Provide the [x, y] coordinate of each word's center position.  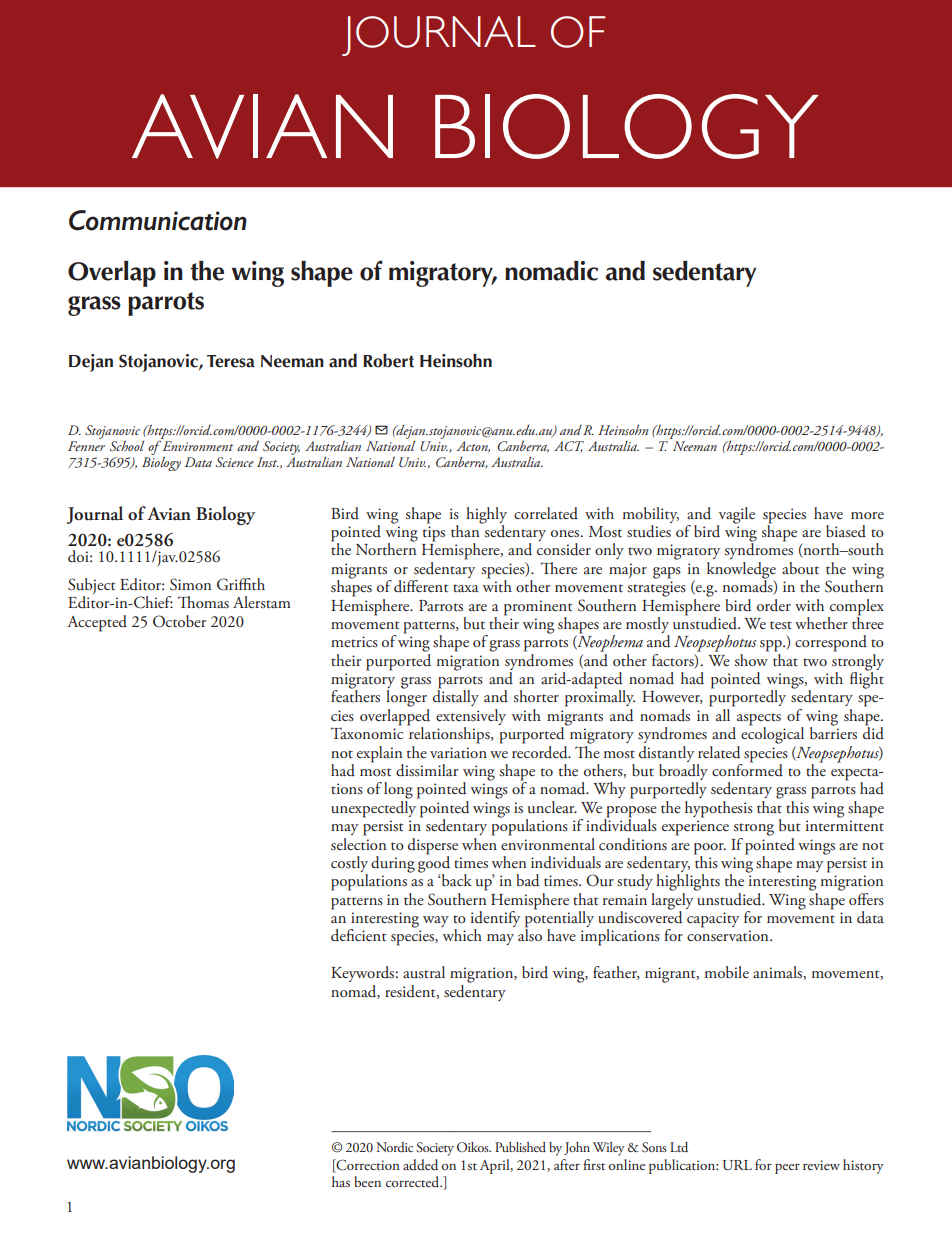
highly [486, 516]
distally [456, 697]
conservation [729, 936]
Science [235, 462]
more [867, 515]
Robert [388, 361]
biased [846, 531]
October [179, 621]
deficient [359, 935]
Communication [158, 220]
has [341, 1181]
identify [495, 920]
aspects [759, 720]
